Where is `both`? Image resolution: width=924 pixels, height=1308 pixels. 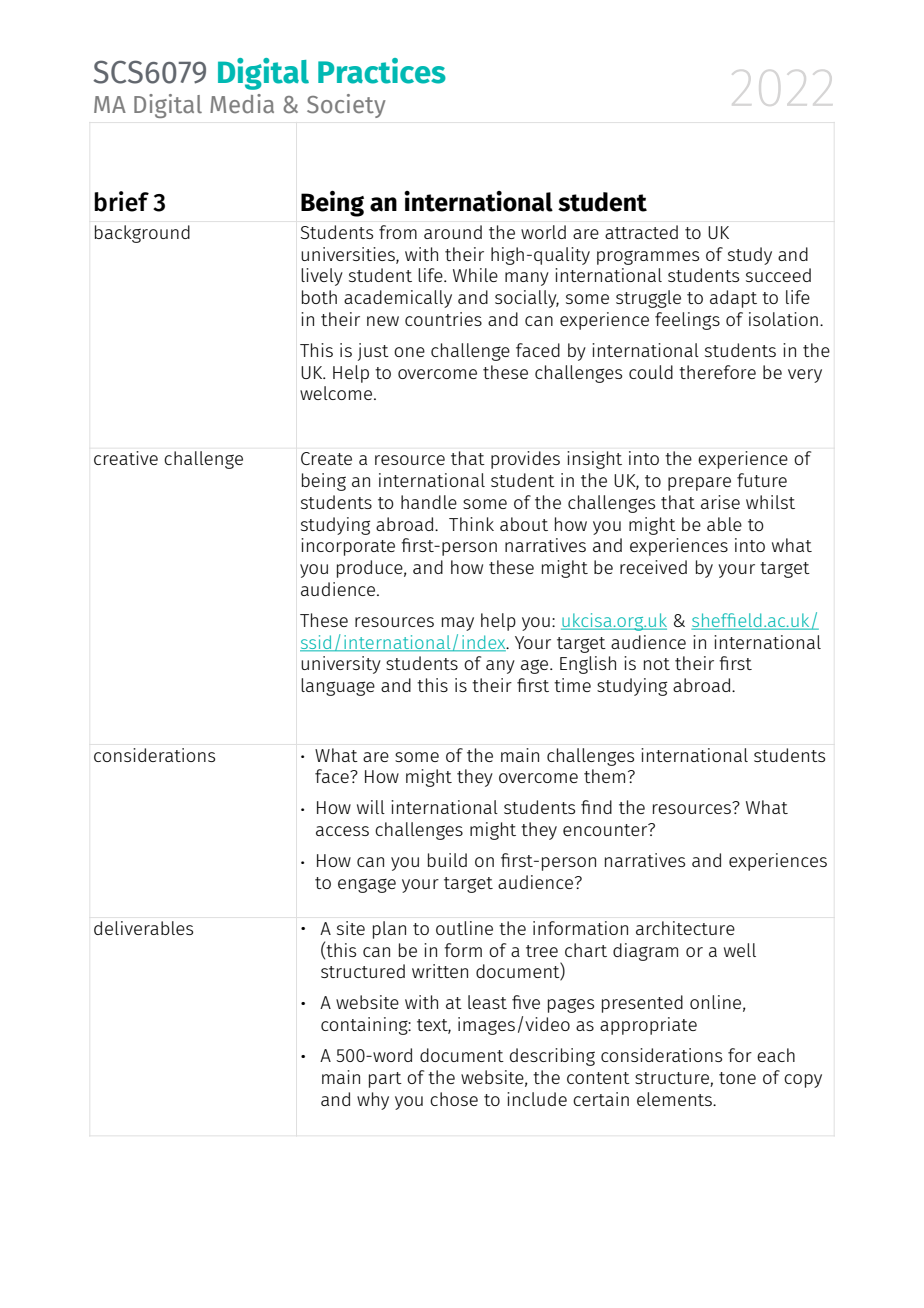 both is located at coordinates (319, 297).
